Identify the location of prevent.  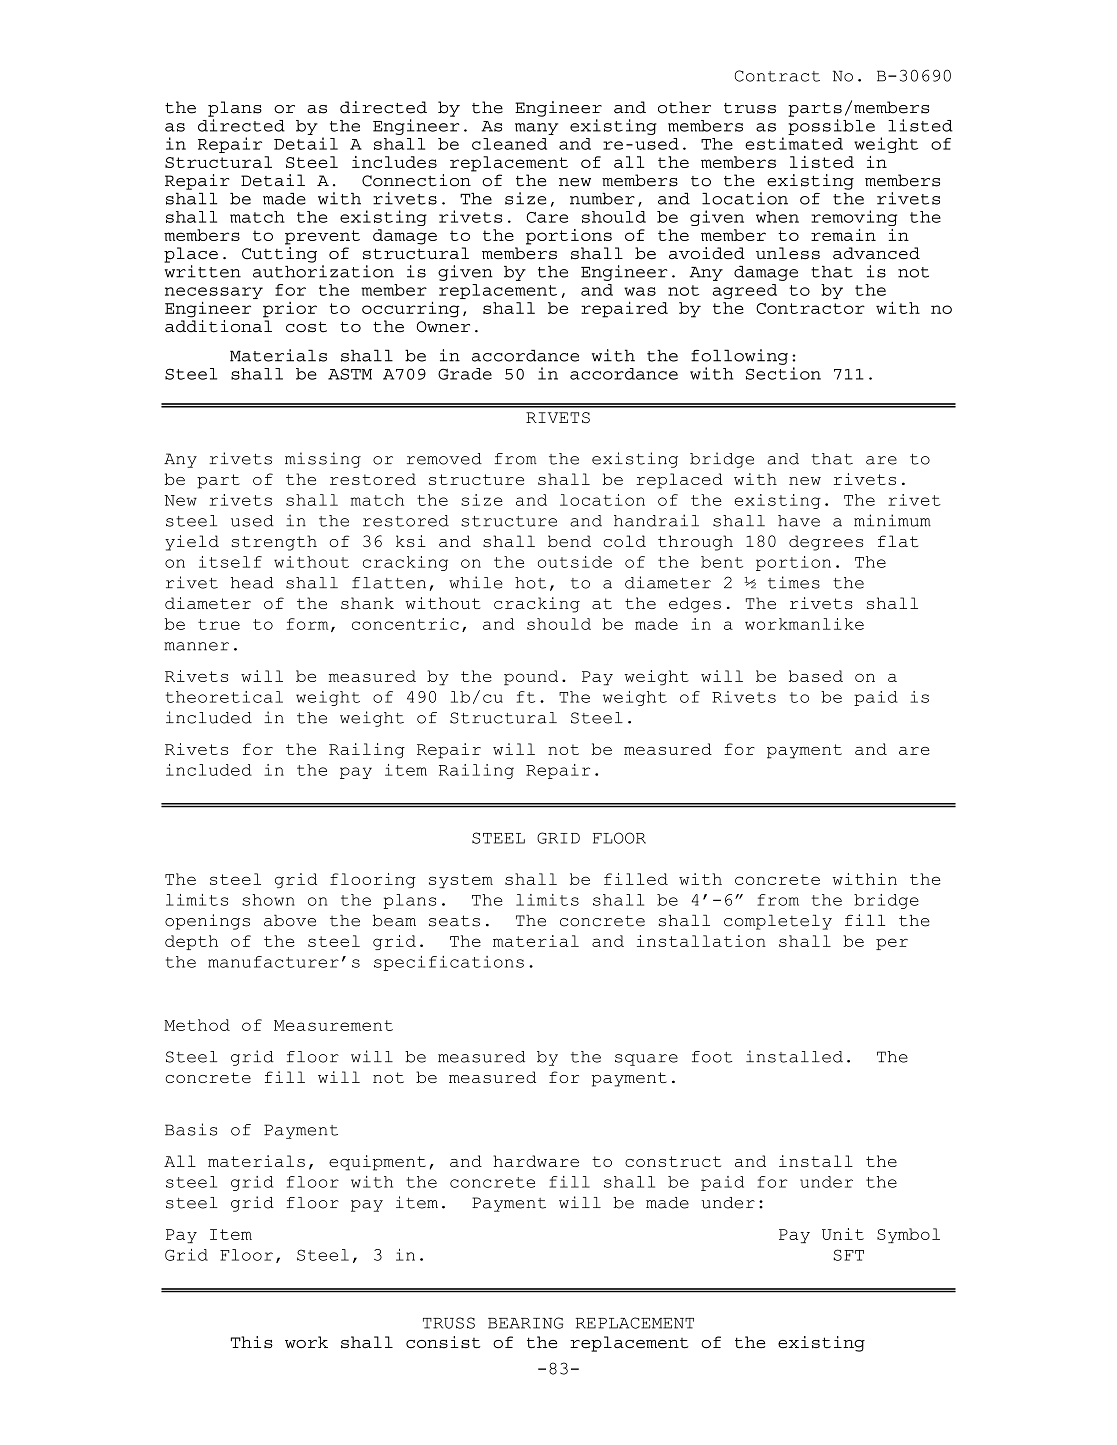
(322, 237).
